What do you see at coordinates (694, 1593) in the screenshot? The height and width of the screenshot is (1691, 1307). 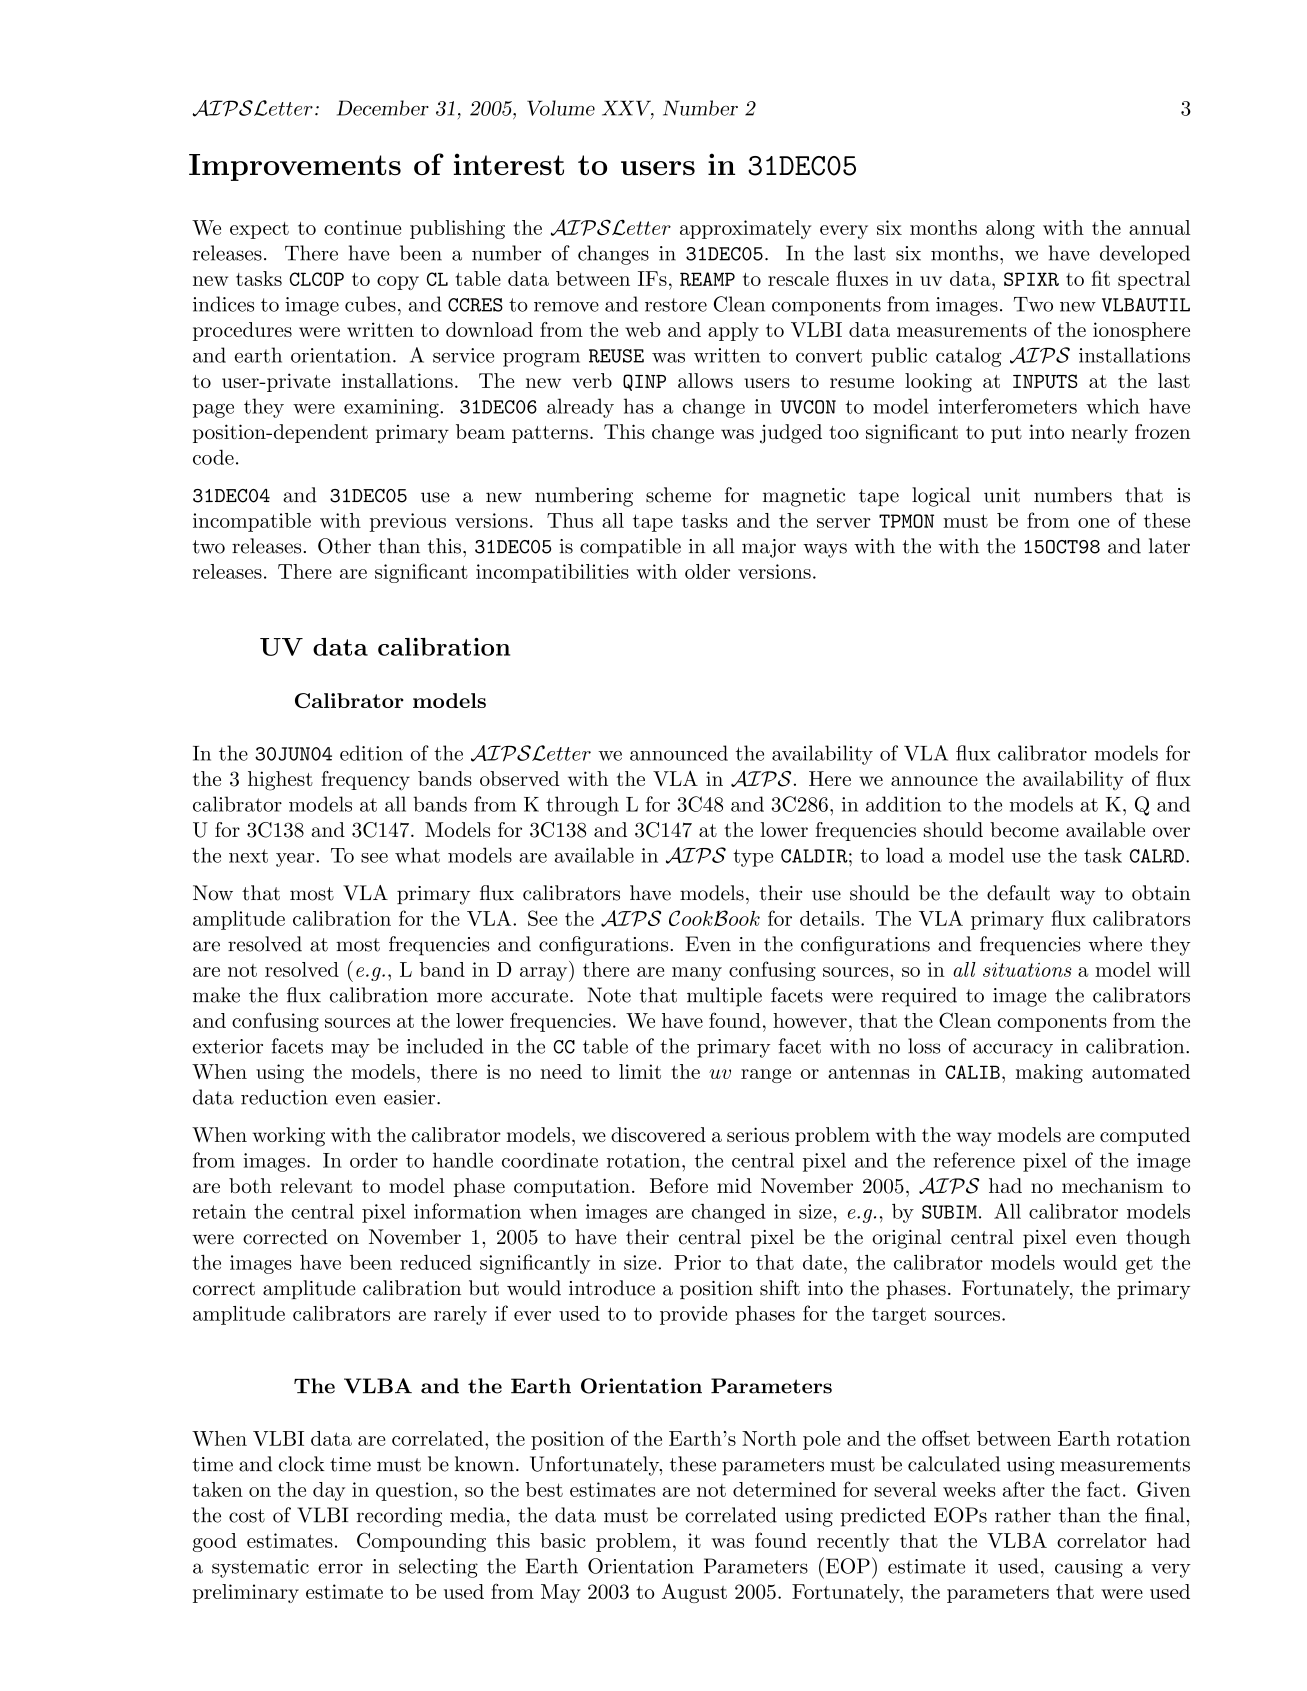 I see `August` at bounding box center [694, 1593].
